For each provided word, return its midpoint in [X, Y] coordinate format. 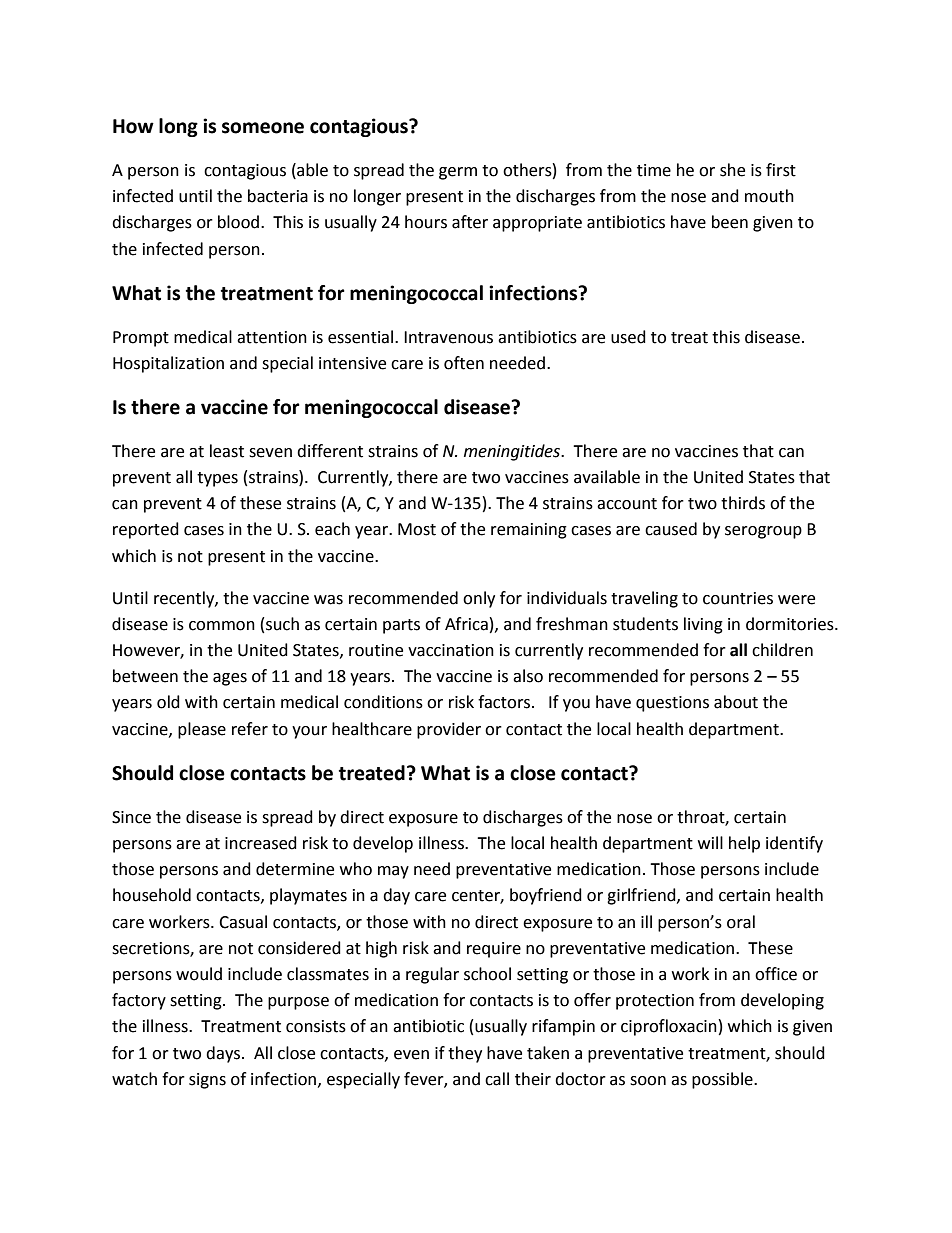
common [222, 626]
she [732, 170]
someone [263, 128]
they [465, 1054]
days [224, 1054]
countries [738, 598]
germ [458, 173]
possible [723, 1080]
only [479, 599]
